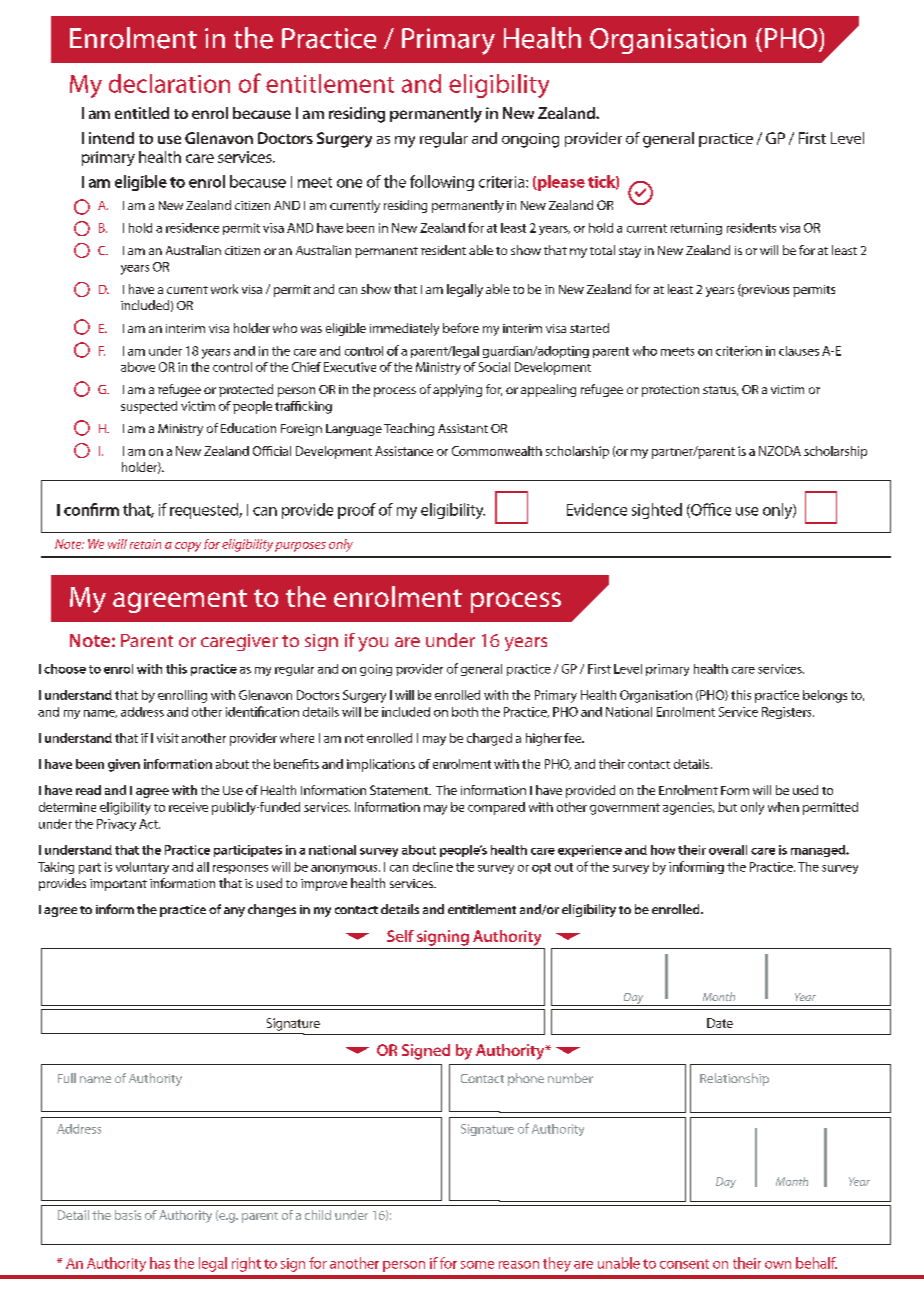 The width and height of the screenshot is (924, 1311). What do you see at coordinates (477, 1265) in the screenshot?
I see `some` at bounding box center [477, 1265].
